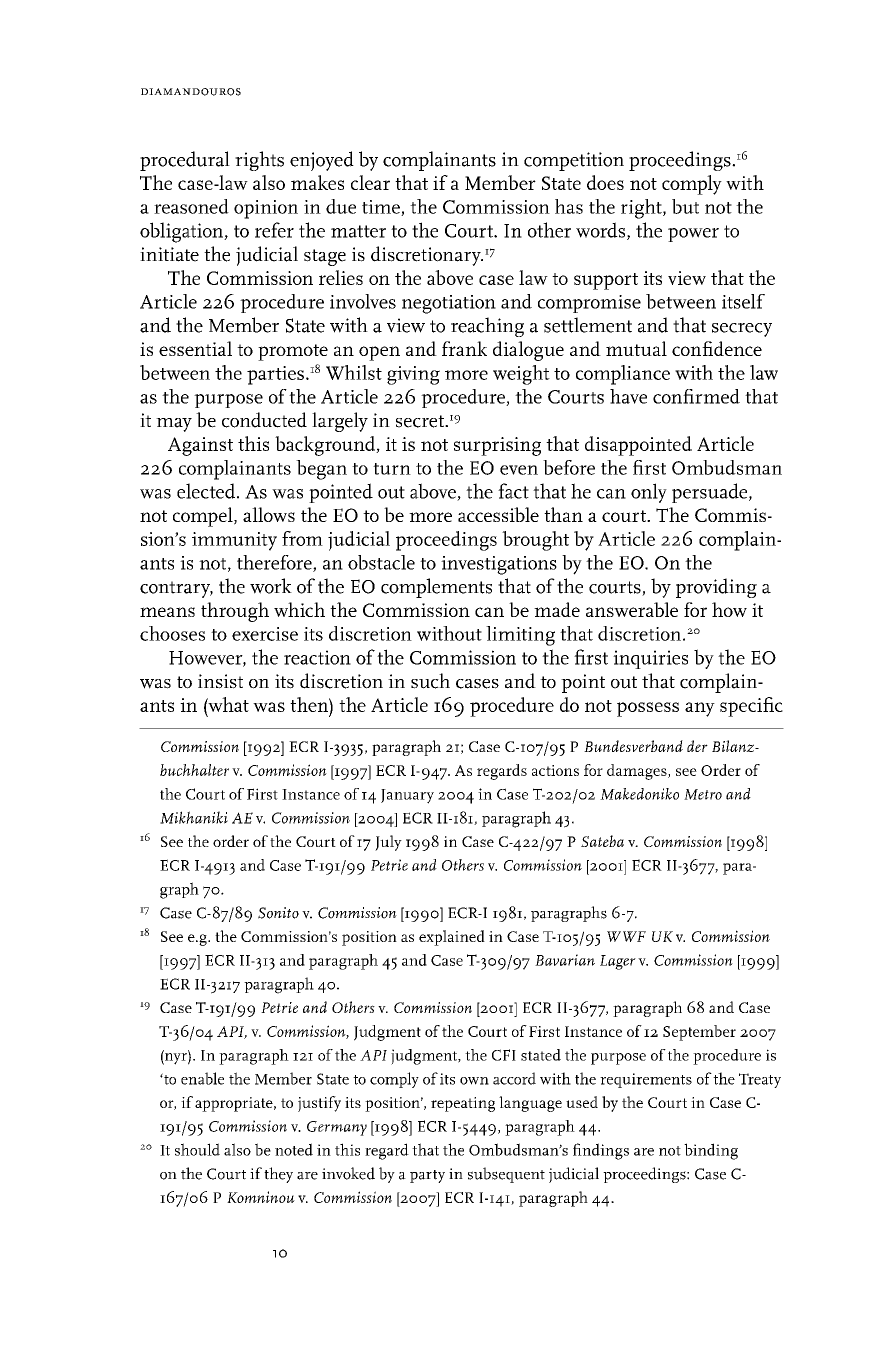 This screenshot has height=1345, width=896. I want to click on explained, so click(452, 938).
